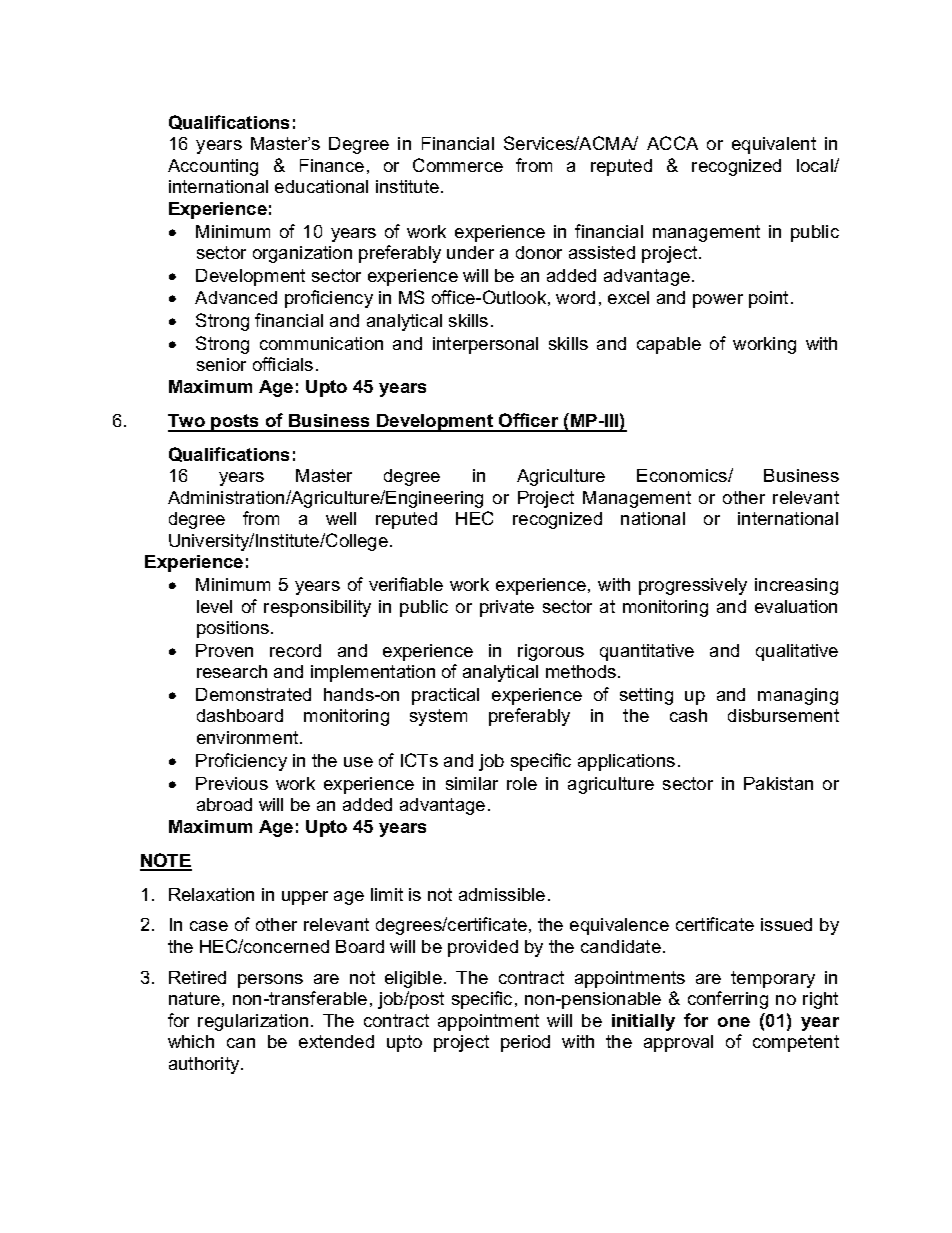 This screenshot has width=952, height=1233. Describe the element at coordinates (213, 167) in the screenshot. I see `Accounting` at that location.
